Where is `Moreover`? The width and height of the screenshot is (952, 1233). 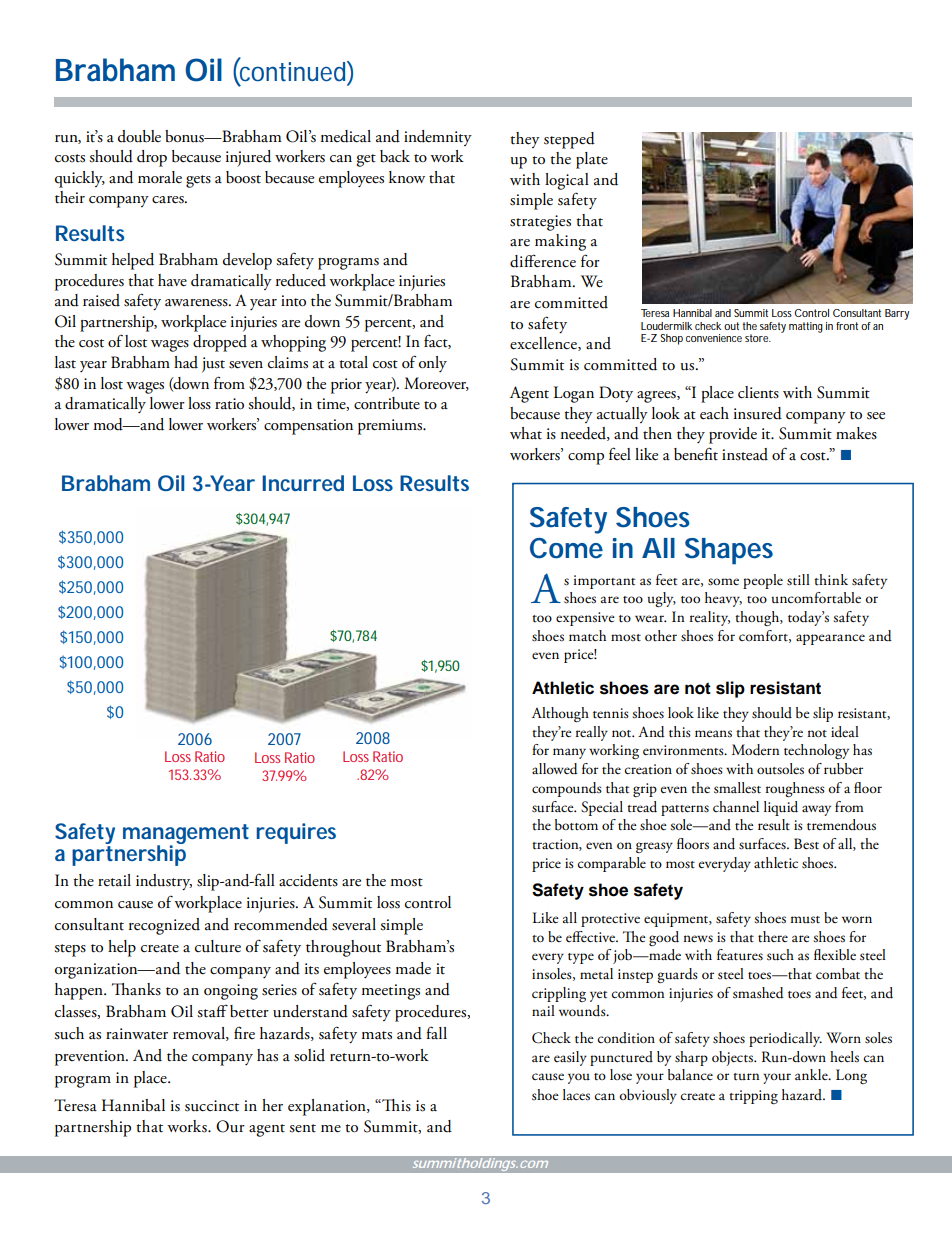 Moreover is located at coordinates (436, 384).
